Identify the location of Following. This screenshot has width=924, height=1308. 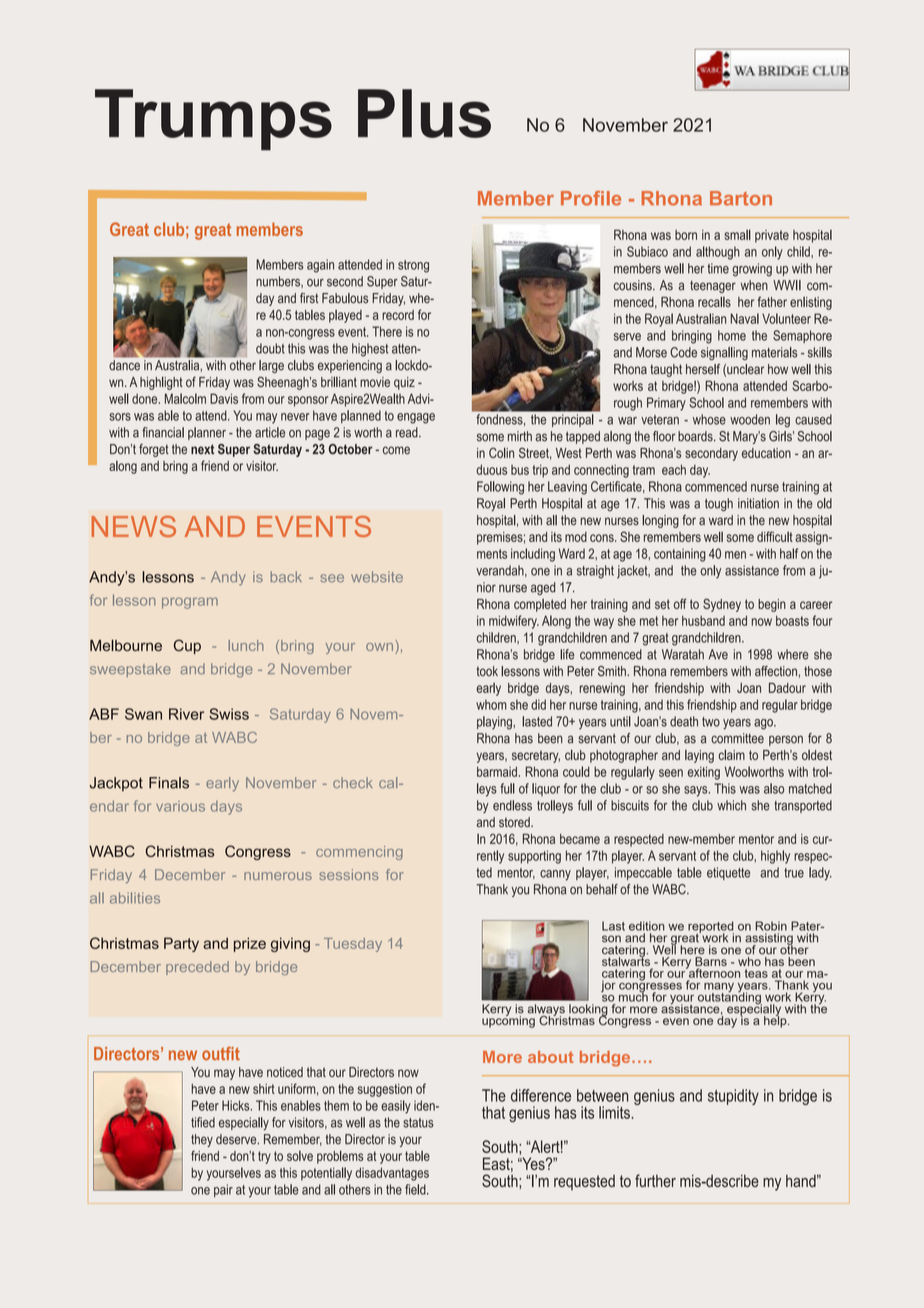
(500, 488).
